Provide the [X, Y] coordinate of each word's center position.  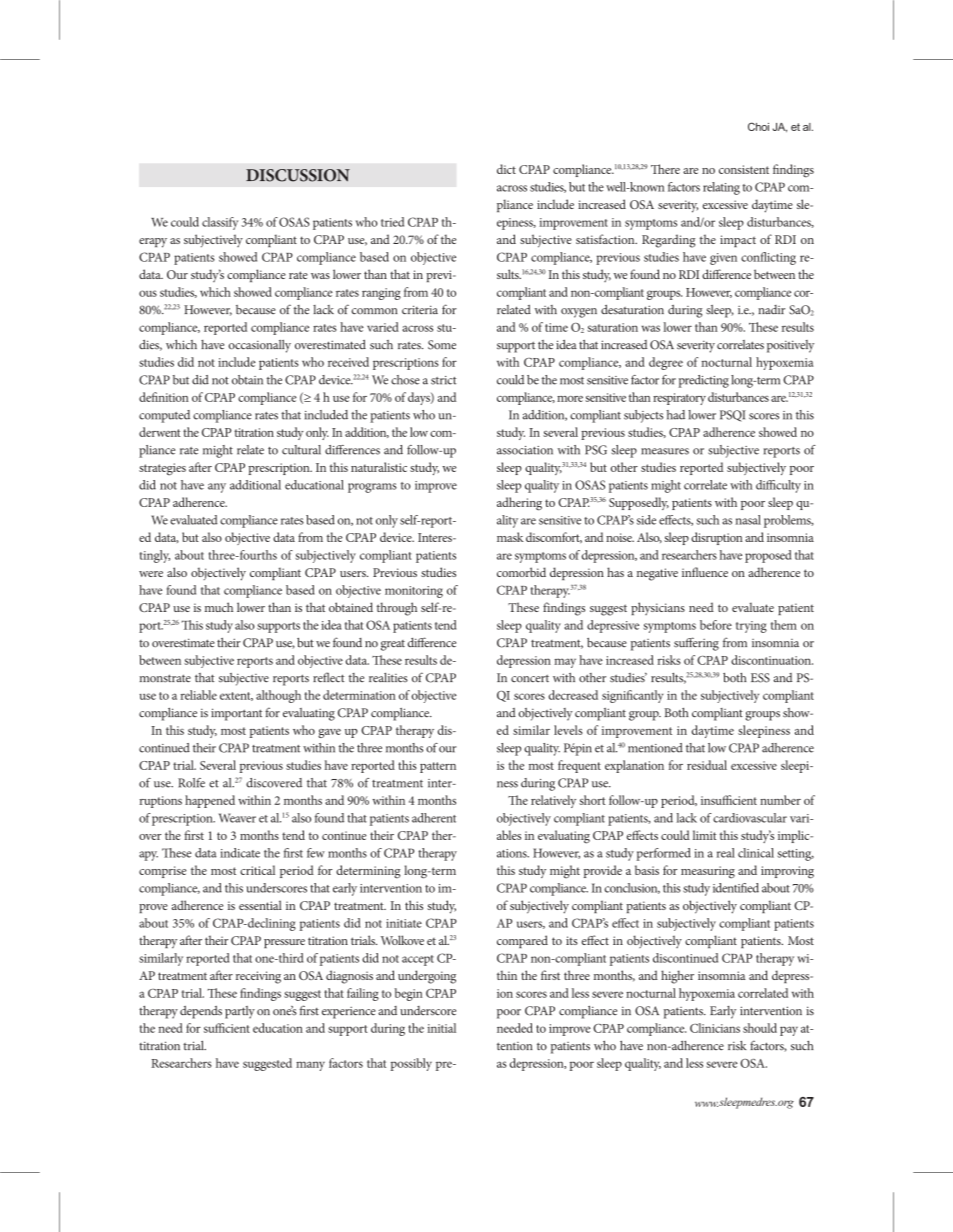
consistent [744, 169]
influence [705, 572]
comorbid [521, 572]
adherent [434, 818]
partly [240, 1012]
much [219, 607]
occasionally [260, 346]
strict [444, 380]
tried [392, 222]
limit [705, 835]
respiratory [679, 399]
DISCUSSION [298, 175]
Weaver [237, 818]
